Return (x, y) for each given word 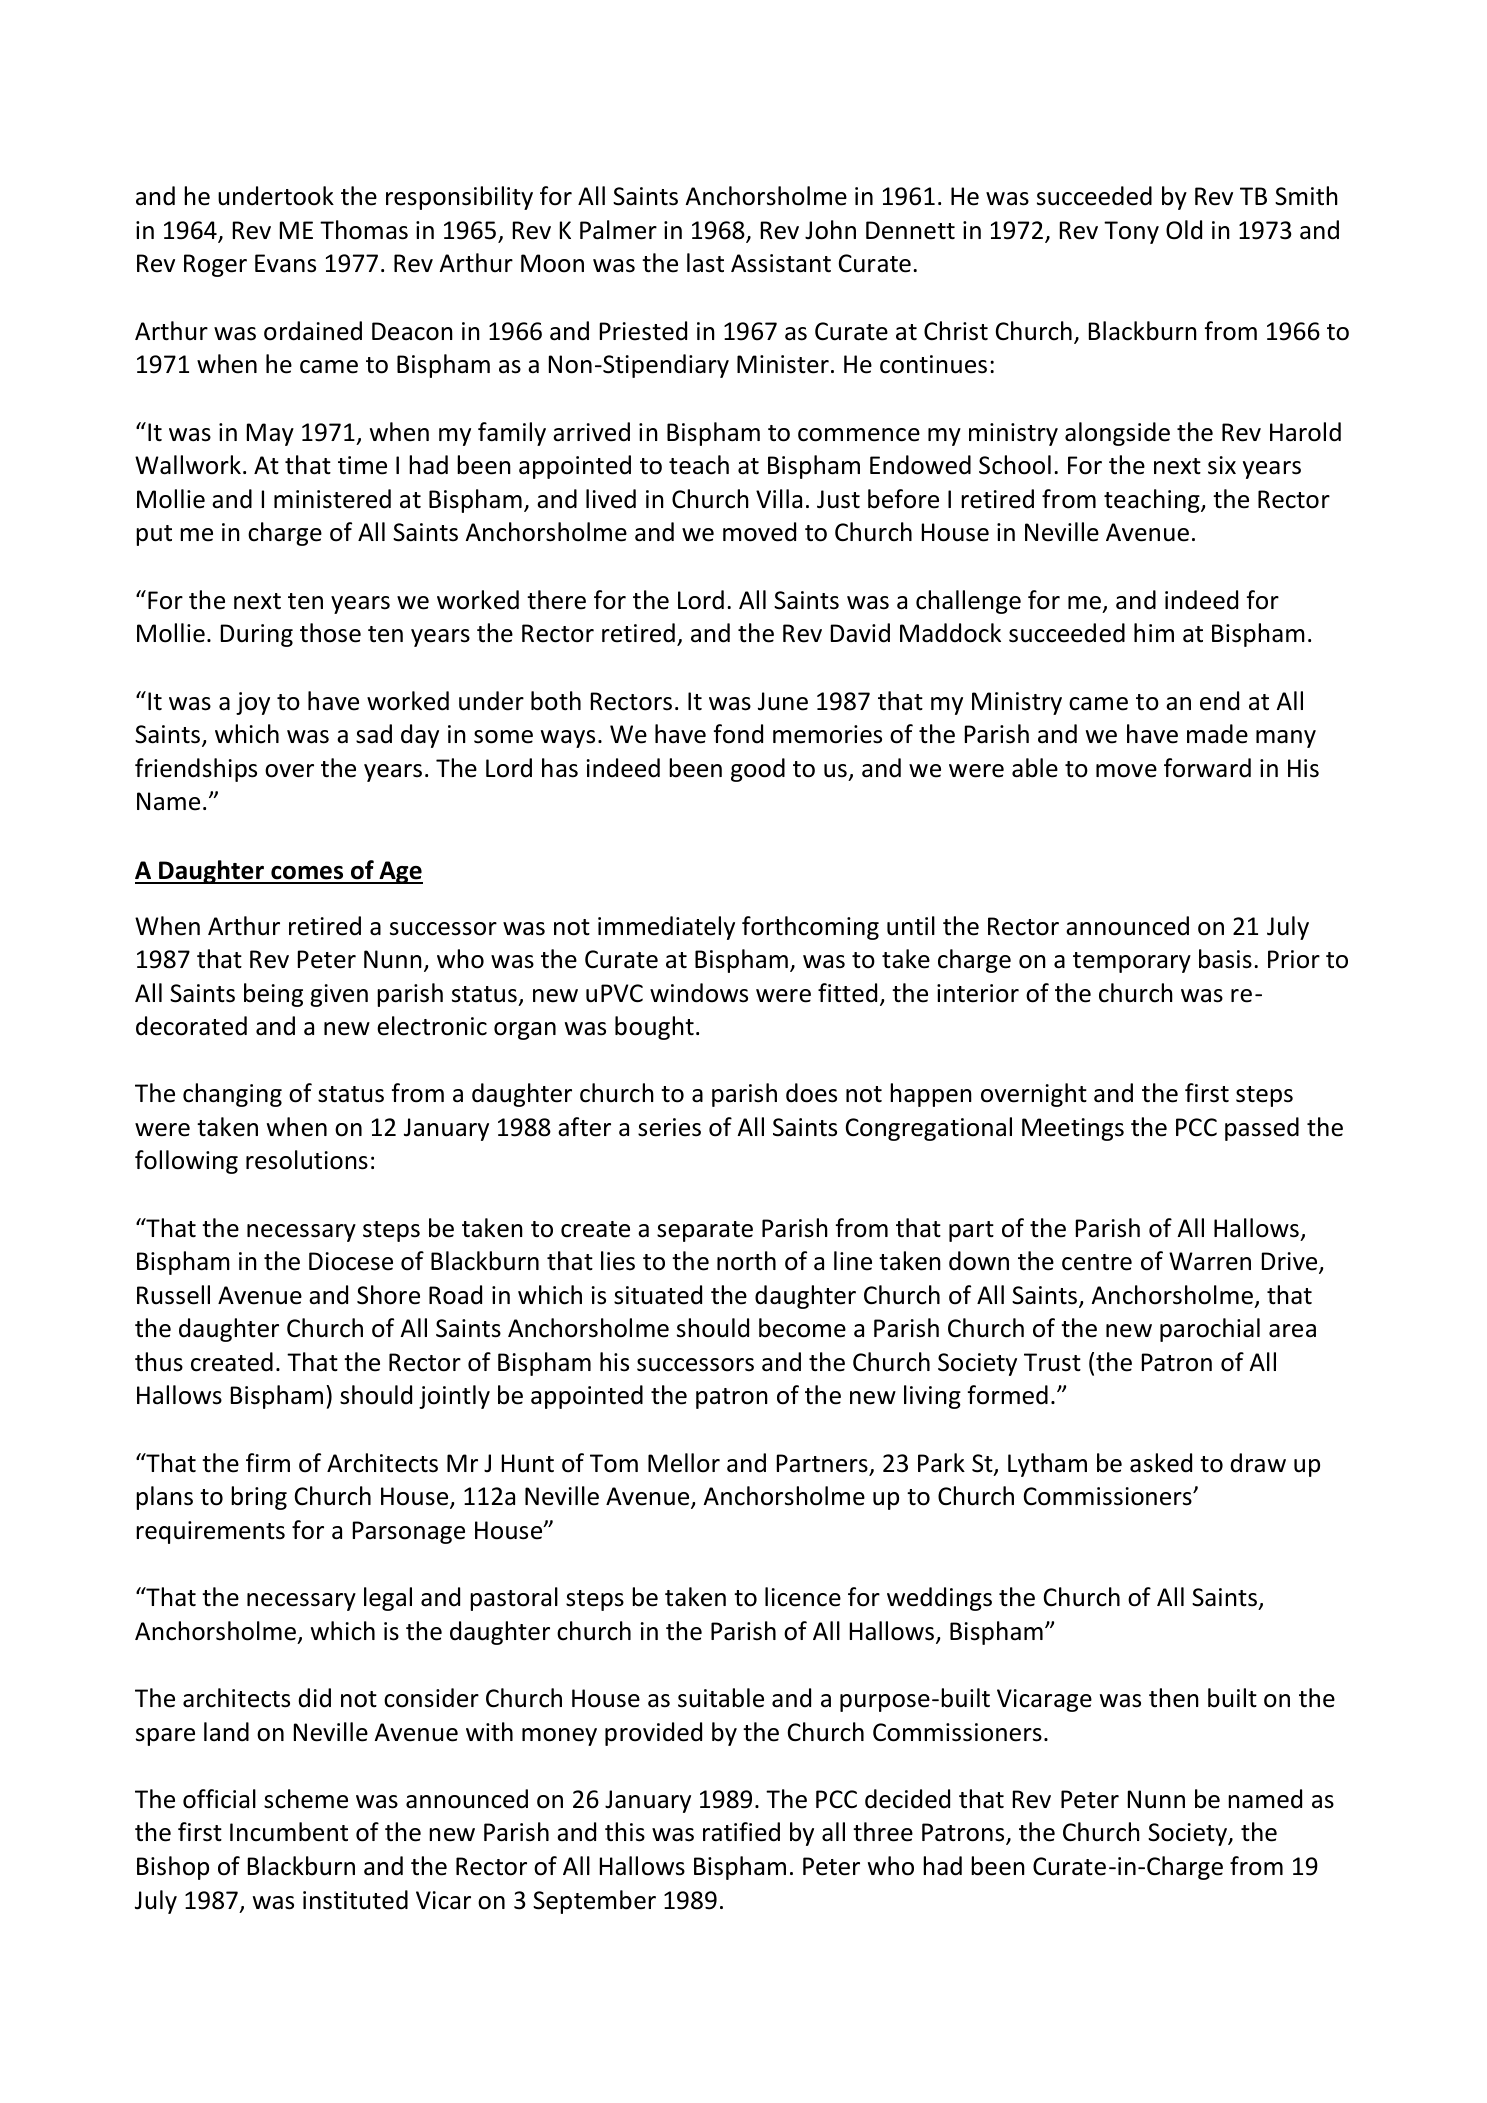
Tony (1131, 232)
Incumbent (289, 1832)
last (705, 263)
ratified (741, 1832)
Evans (285, 263)
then (1174, 1698)
